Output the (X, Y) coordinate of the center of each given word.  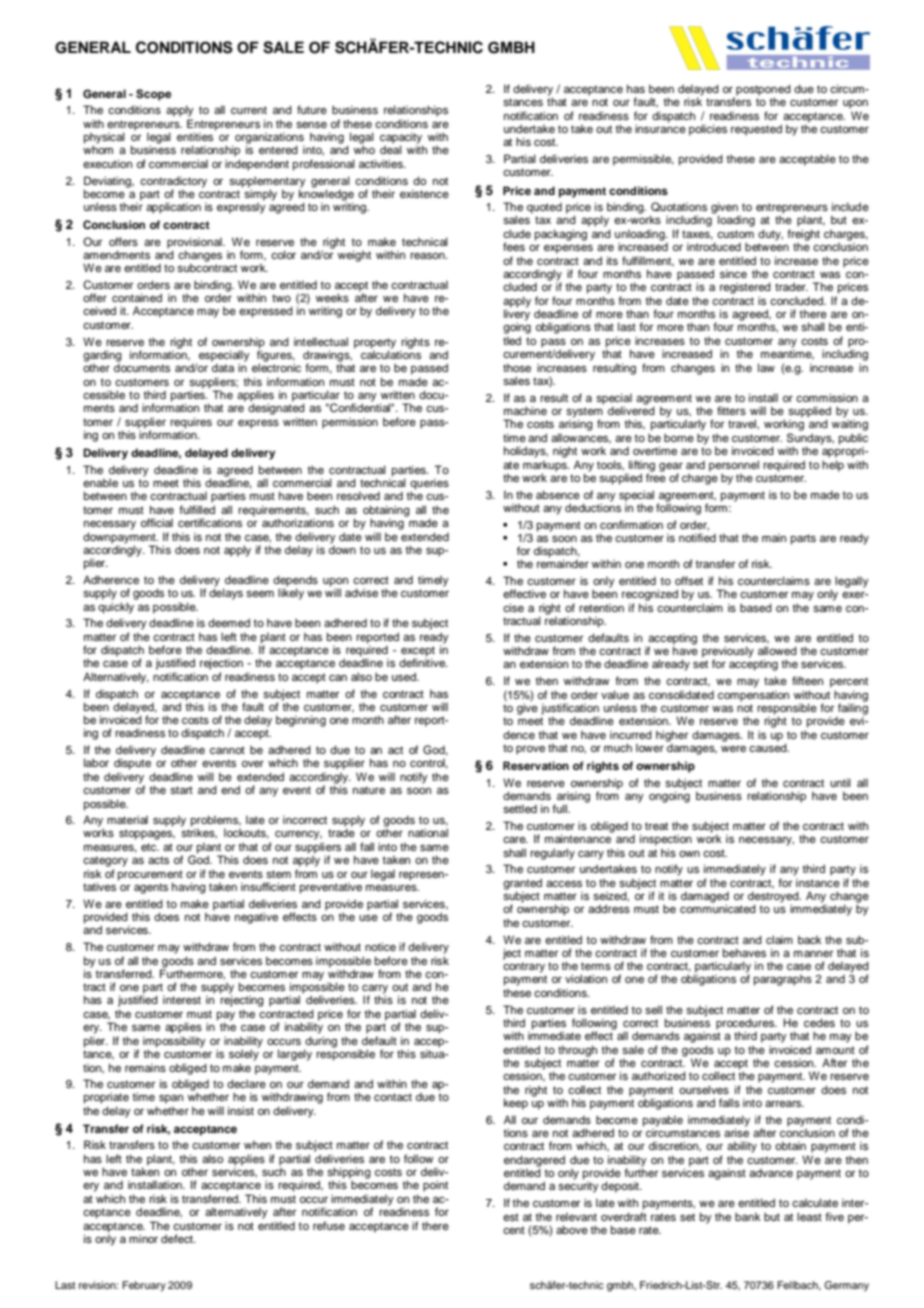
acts (158, 860)
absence (558, 494)
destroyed (774, 898)
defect (178, 1238)
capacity (401, 139)
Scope (153, 95)
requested (756, 130)
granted (522, 885)
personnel (734, 466)
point (435, 1186)
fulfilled (197, 509)
